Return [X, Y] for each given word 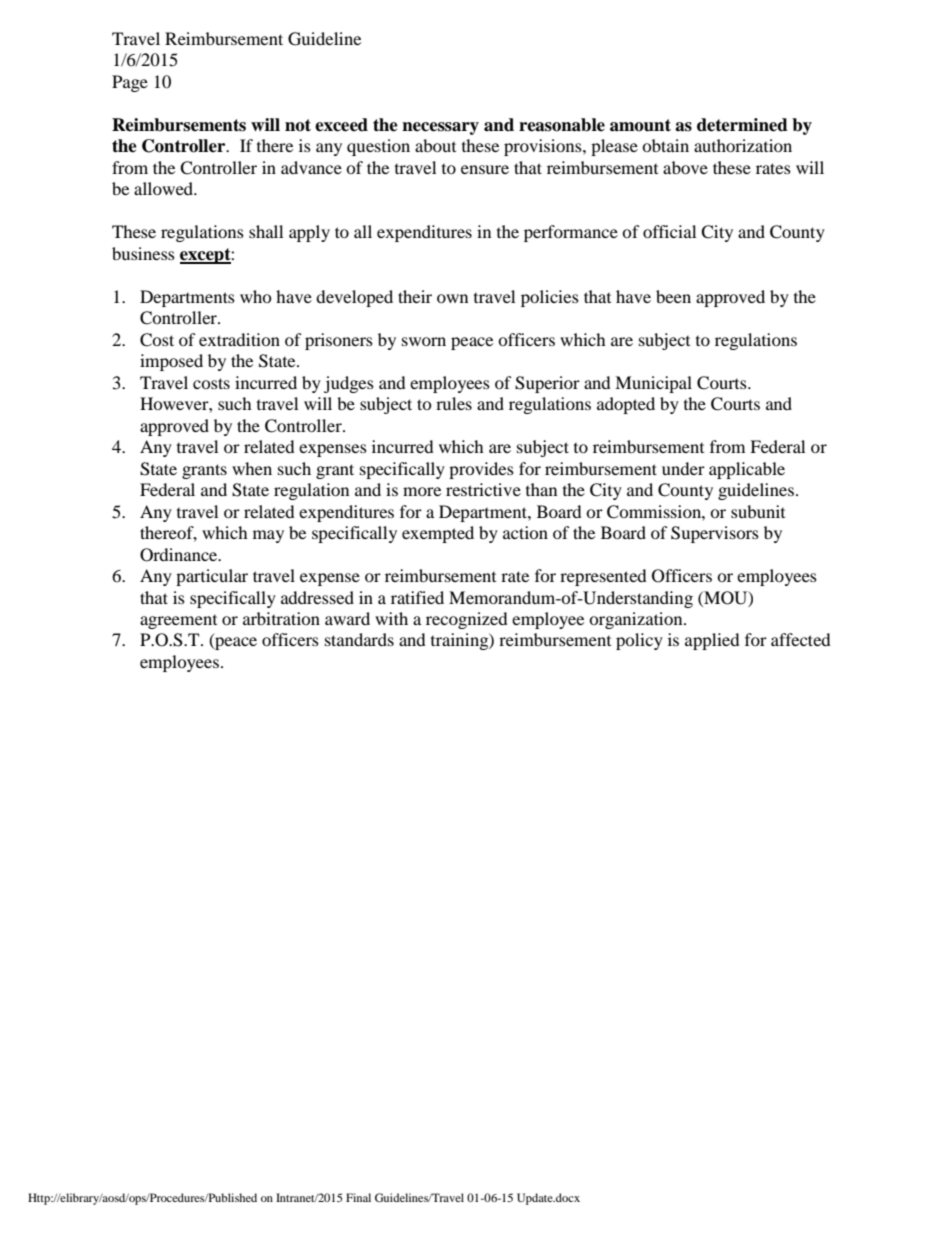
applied [712, 641]
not [298, 125]
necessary [440, 128]
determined [742, 125]
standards [359, 639]
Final [358, 1197]
